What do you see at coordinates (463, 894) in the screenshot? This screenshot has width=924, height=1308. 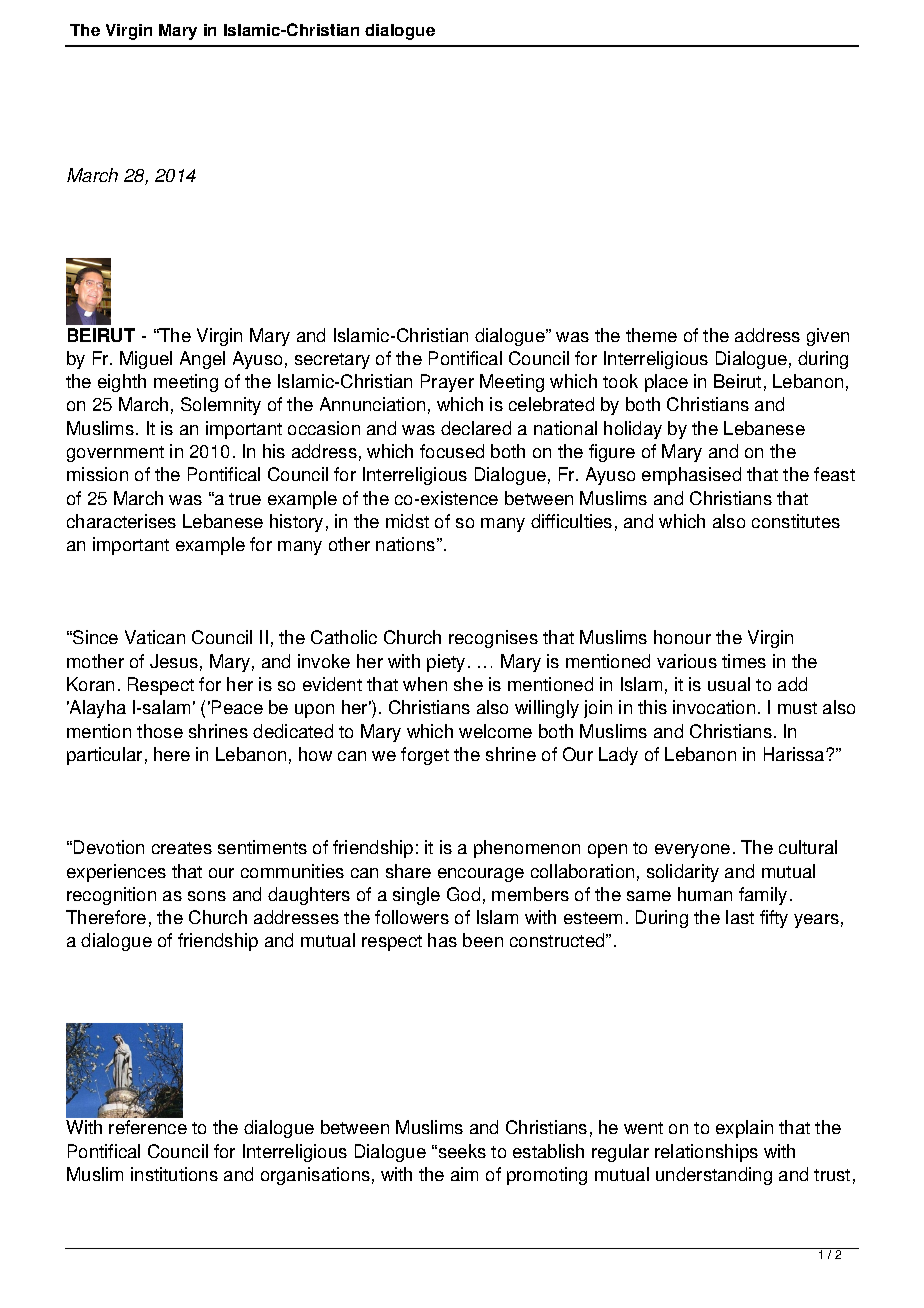 I see `God` at bounding box center [463, 894].
